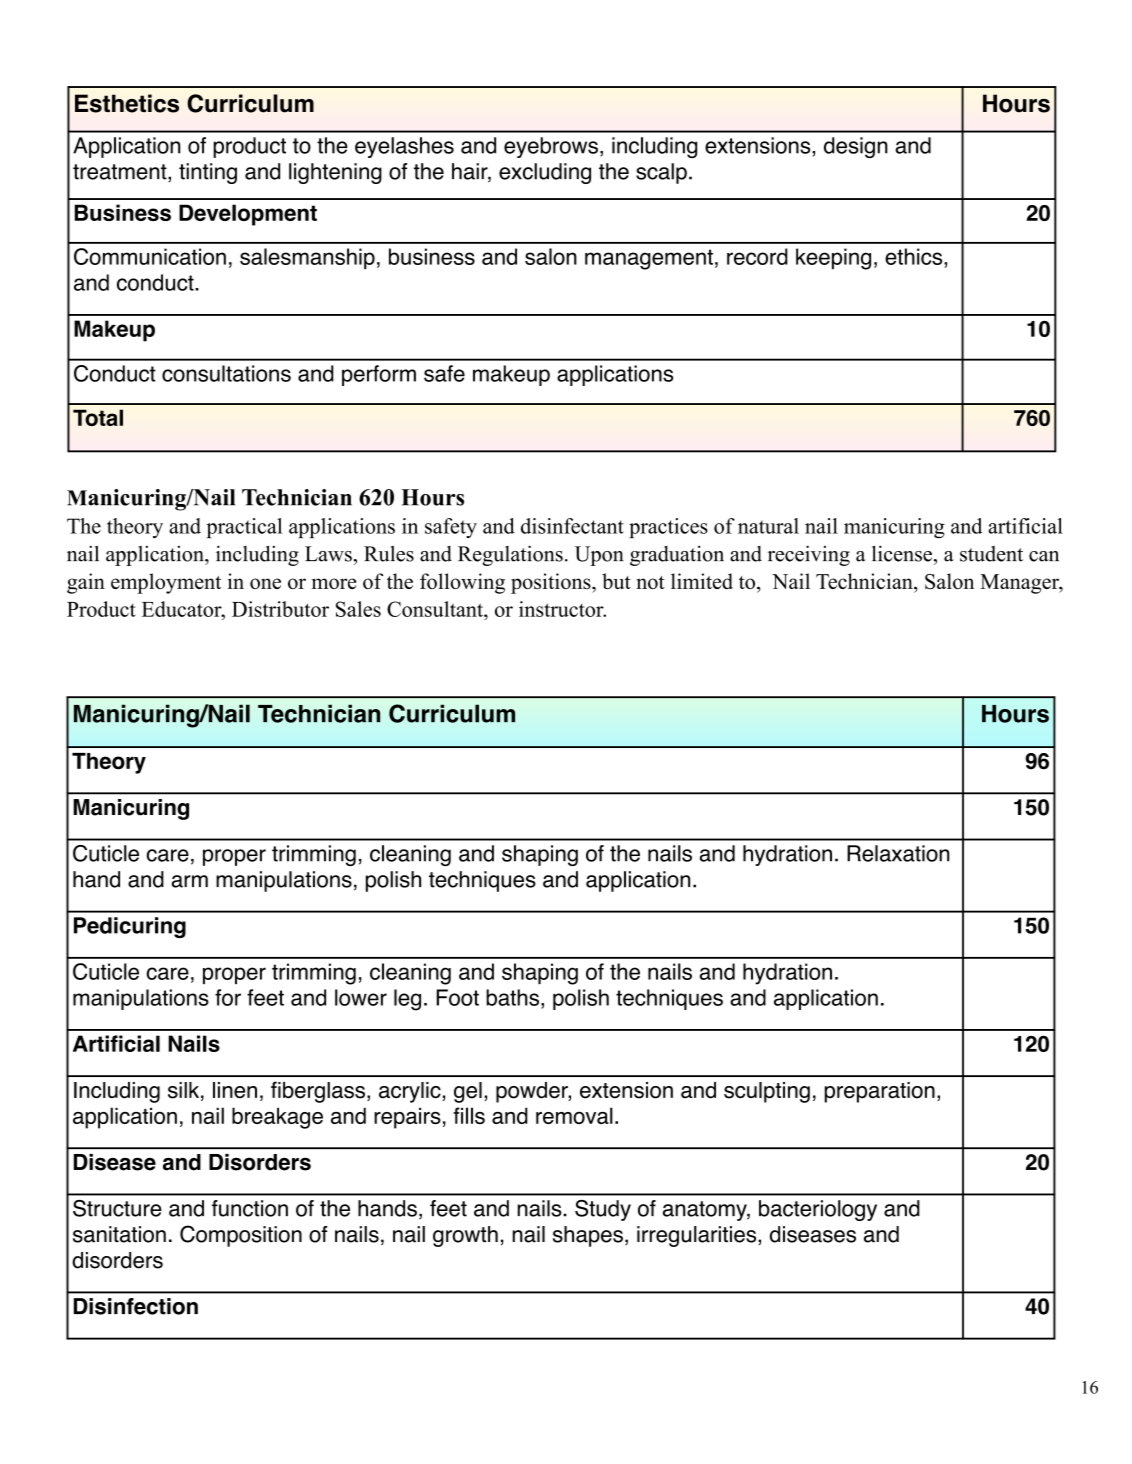 Image resolution: width=1132 pixels, height=1464 pixels. What do you see at coordinates (190, 881) in the page?
I see `arm` at bounding box center [190, 881].
